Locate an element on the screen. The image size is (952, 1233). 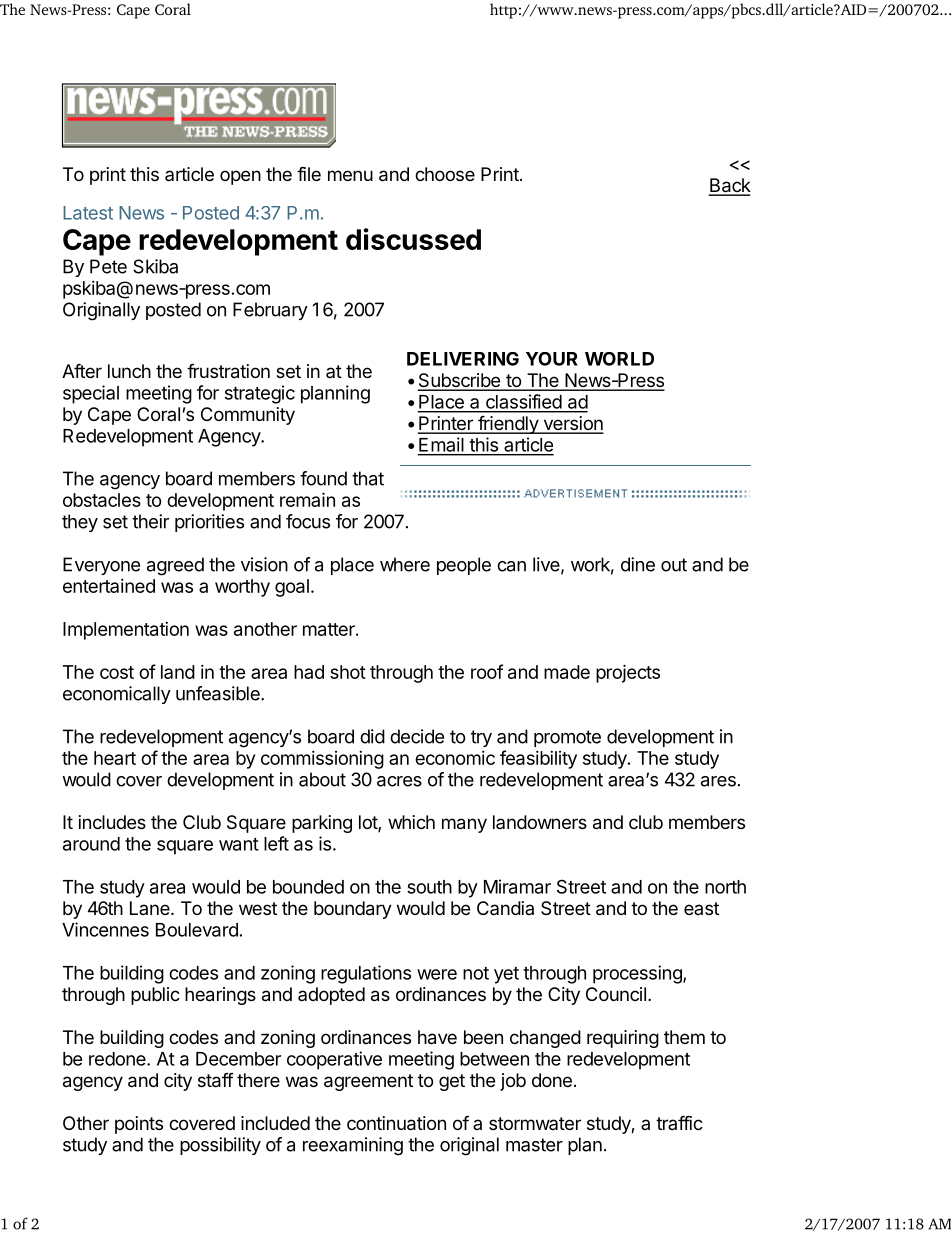
where is located at coordinates (405, 564).
